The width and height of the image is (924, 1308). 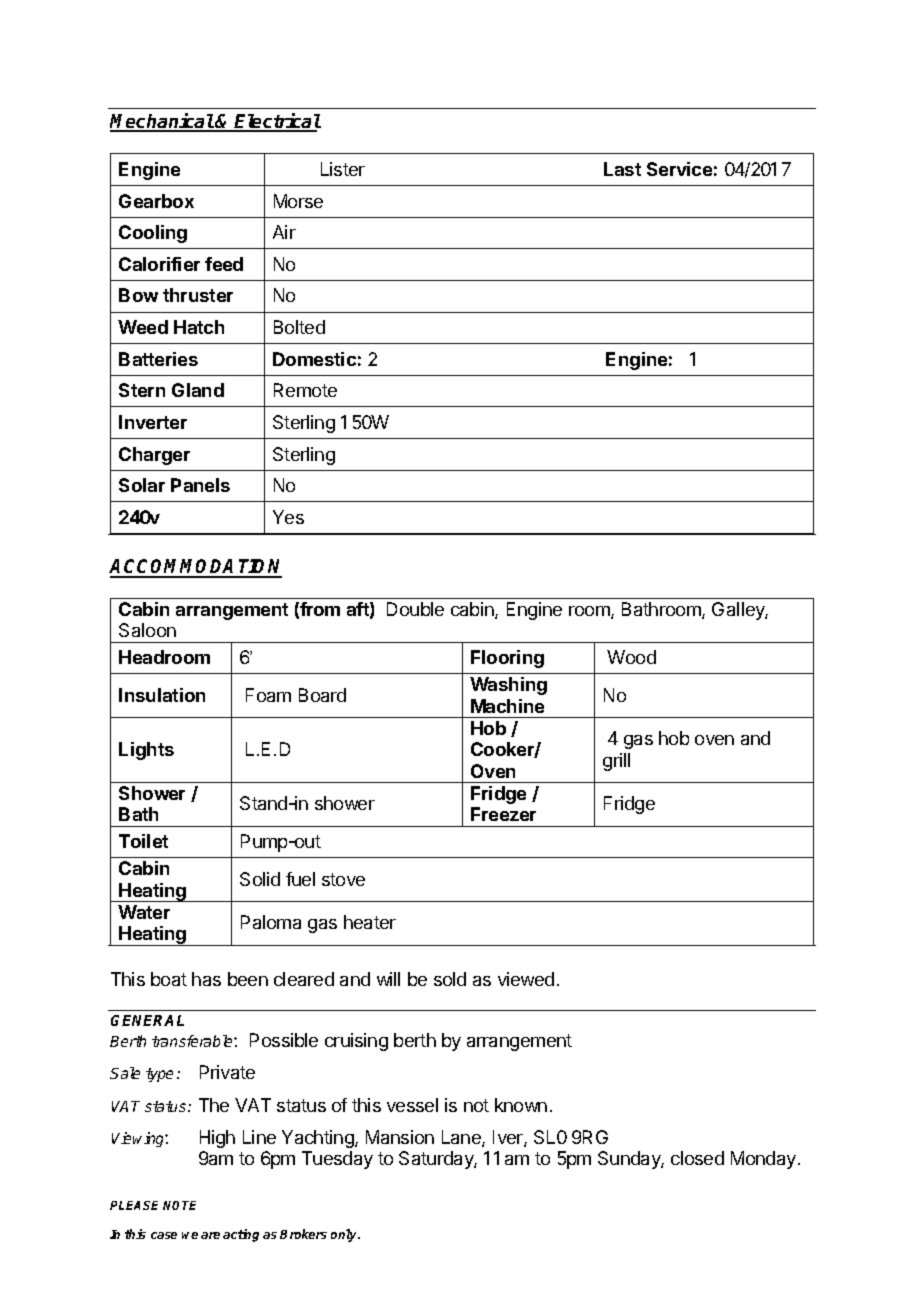 I want to click on Gland, so click(x=198, y=390).
